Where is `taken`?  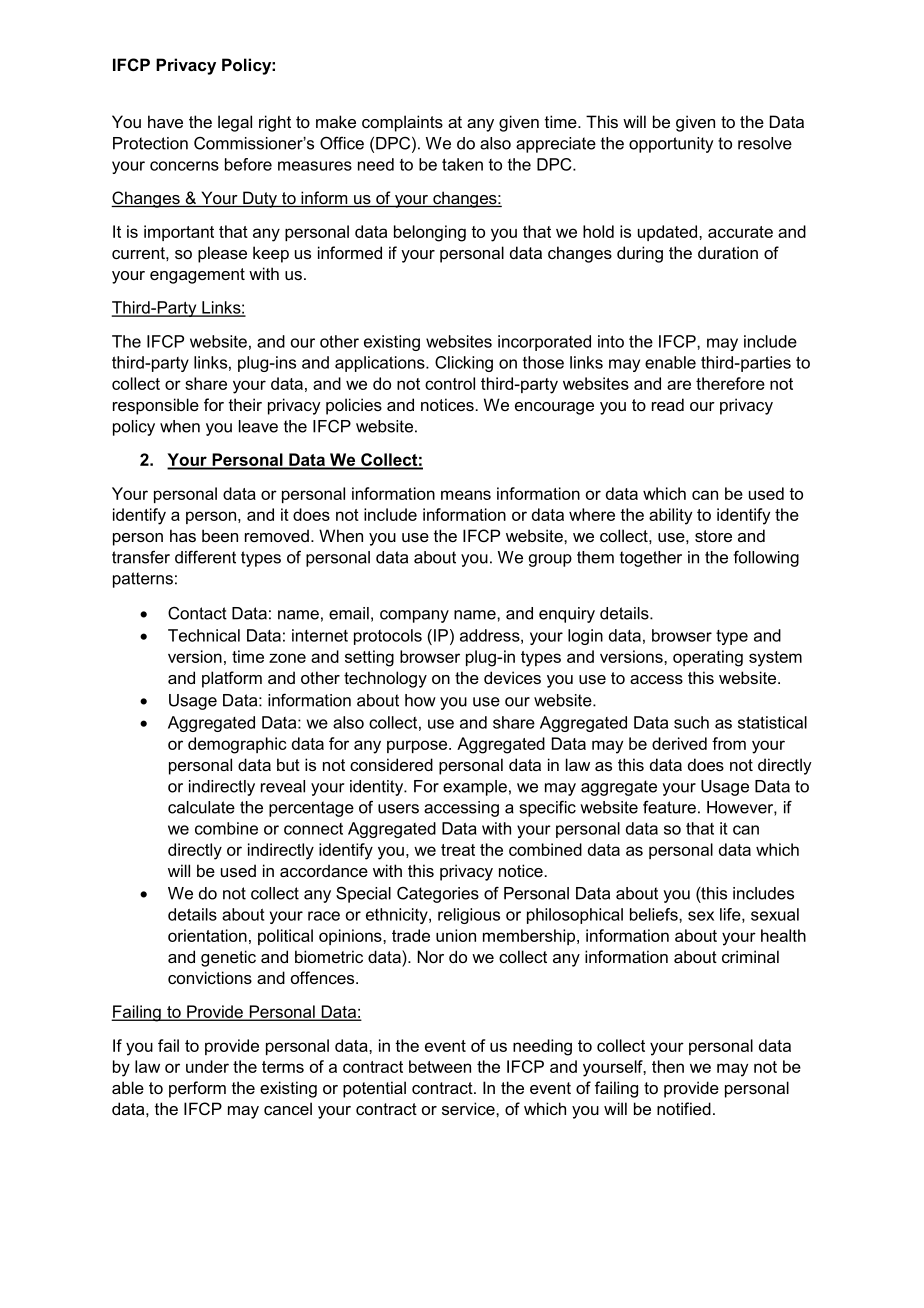
taken is located at coordinates (462, 164).
